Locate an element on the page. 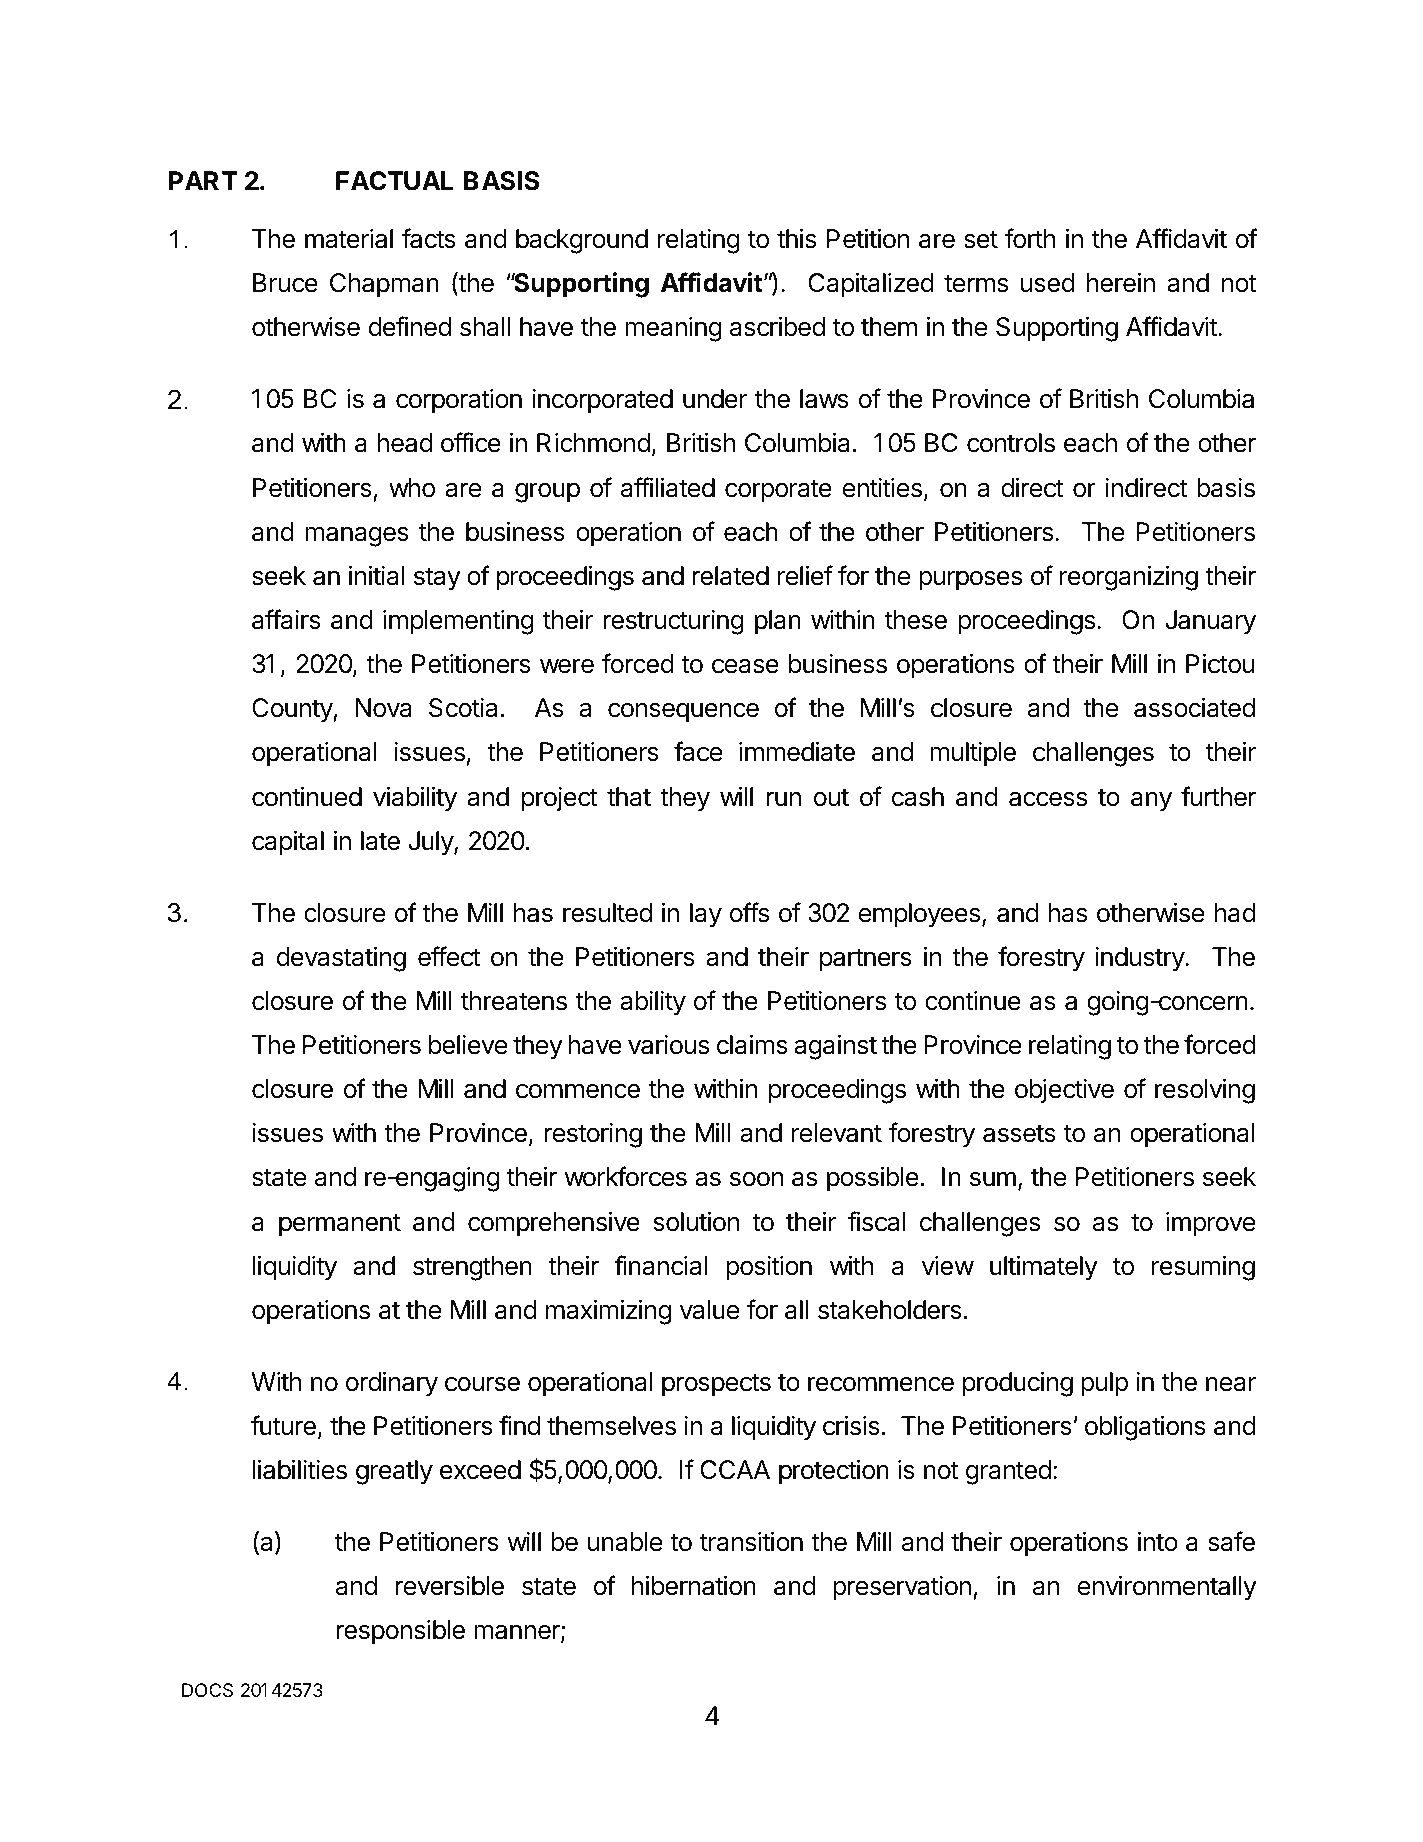  assets is located at coordinates (1019, 1133).
